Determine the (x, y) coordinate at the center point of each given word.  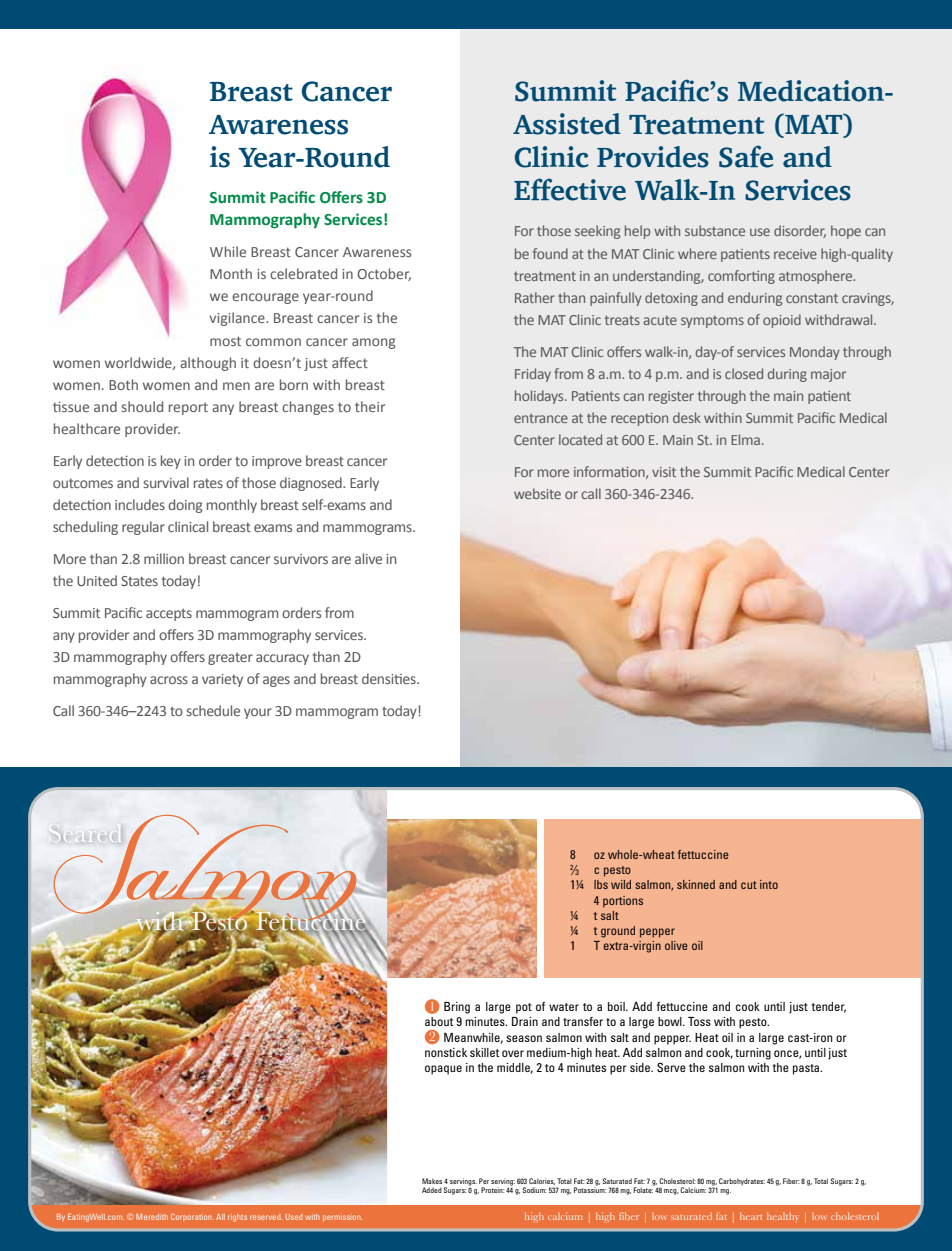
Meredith (152, 1217)
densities (390, 678)
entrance (541, 418)
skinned (696, 884)
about (439, 1021)
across (169, 680)
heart (751, 1216)
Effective (570, 189)
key (171, 462)
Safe (746, 156)
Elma (745, 439)
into (769, 884)
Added (432, 1190)
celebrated (303, 273)
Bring (457, 1008)
